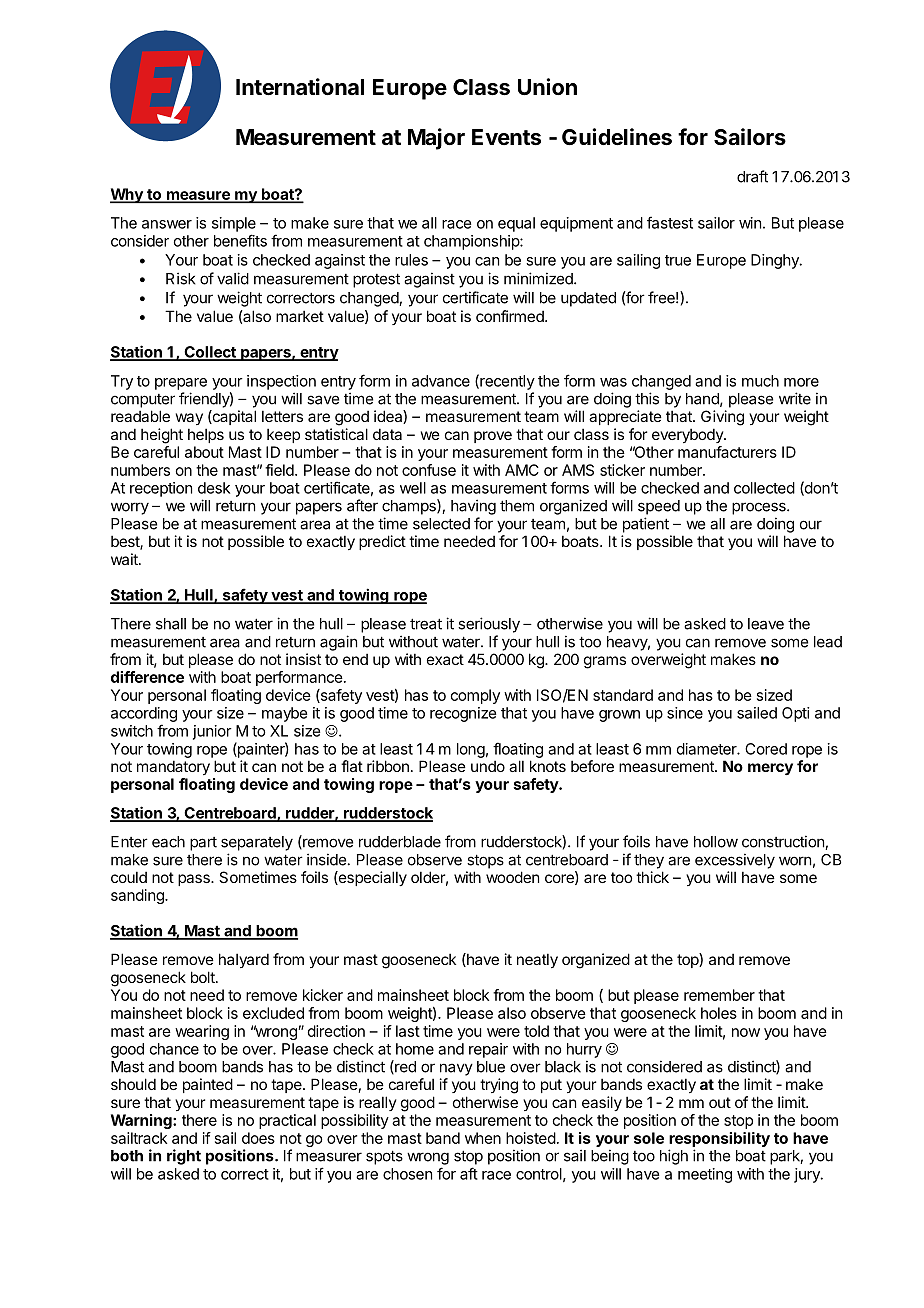  Describe the element at coordinates (752, 176) in the image. I see `draft` at that location.
